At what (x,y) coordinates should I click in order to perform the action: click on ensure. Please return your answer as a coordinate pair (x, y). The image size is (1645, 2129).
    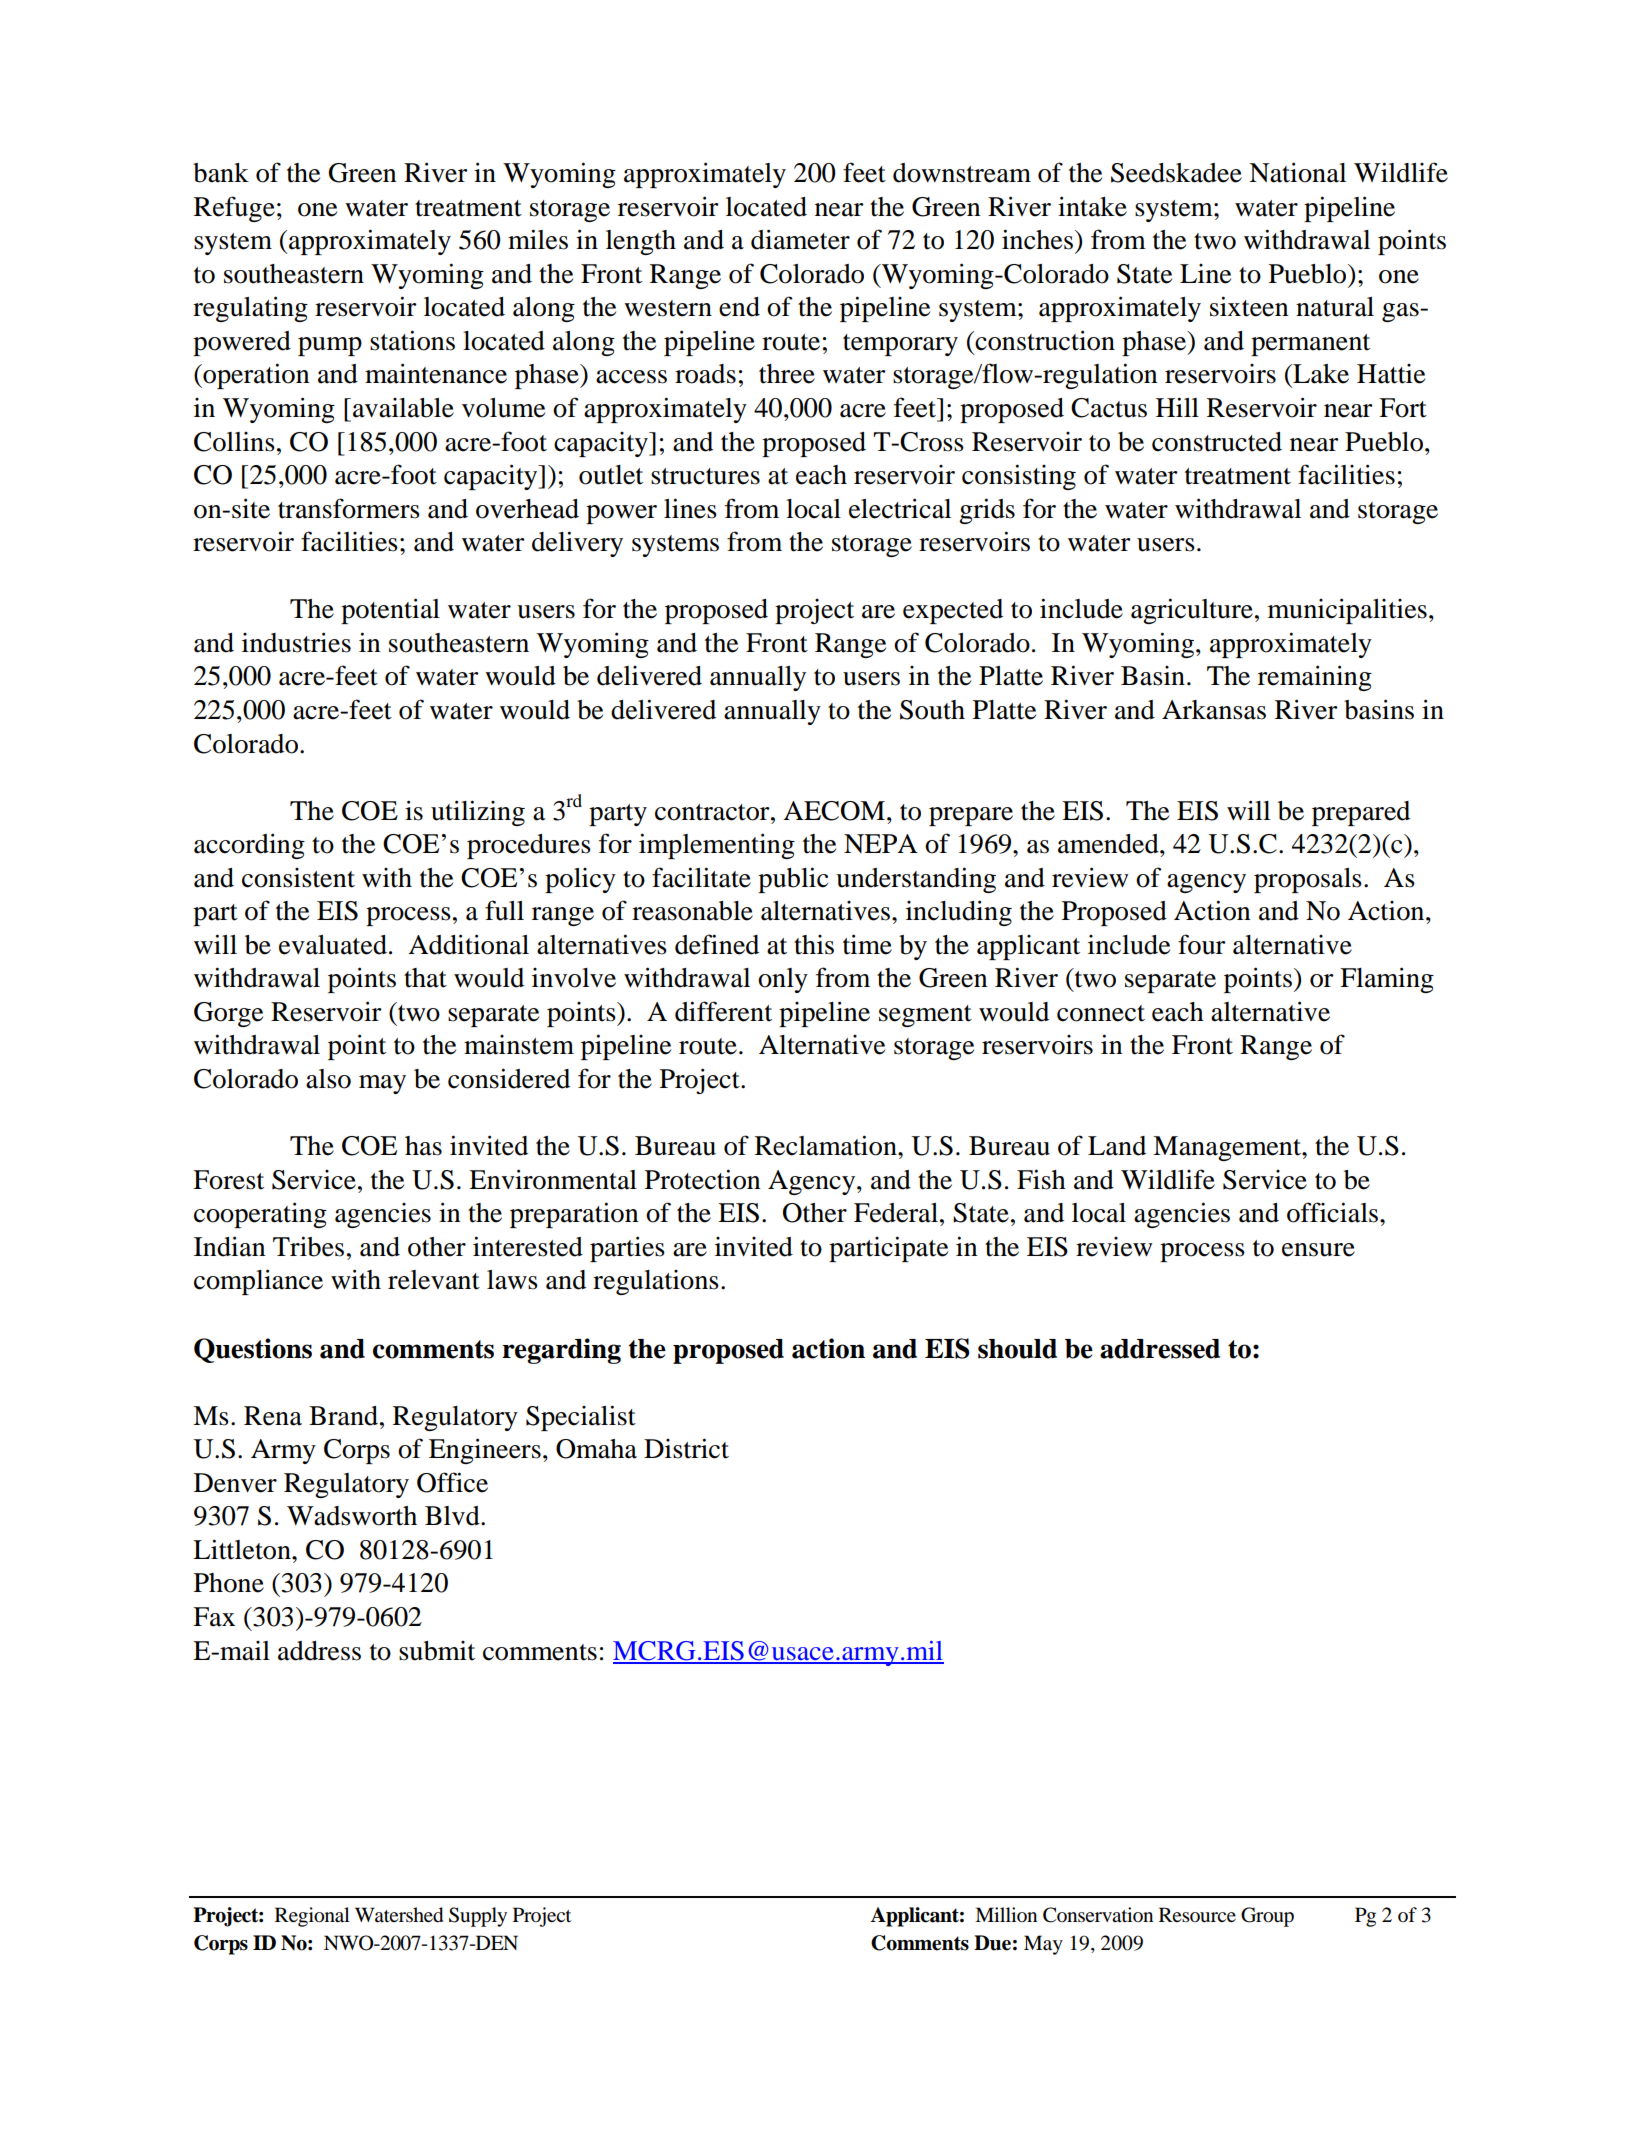
    Looking at the image, I should click on (1318, 1250).
